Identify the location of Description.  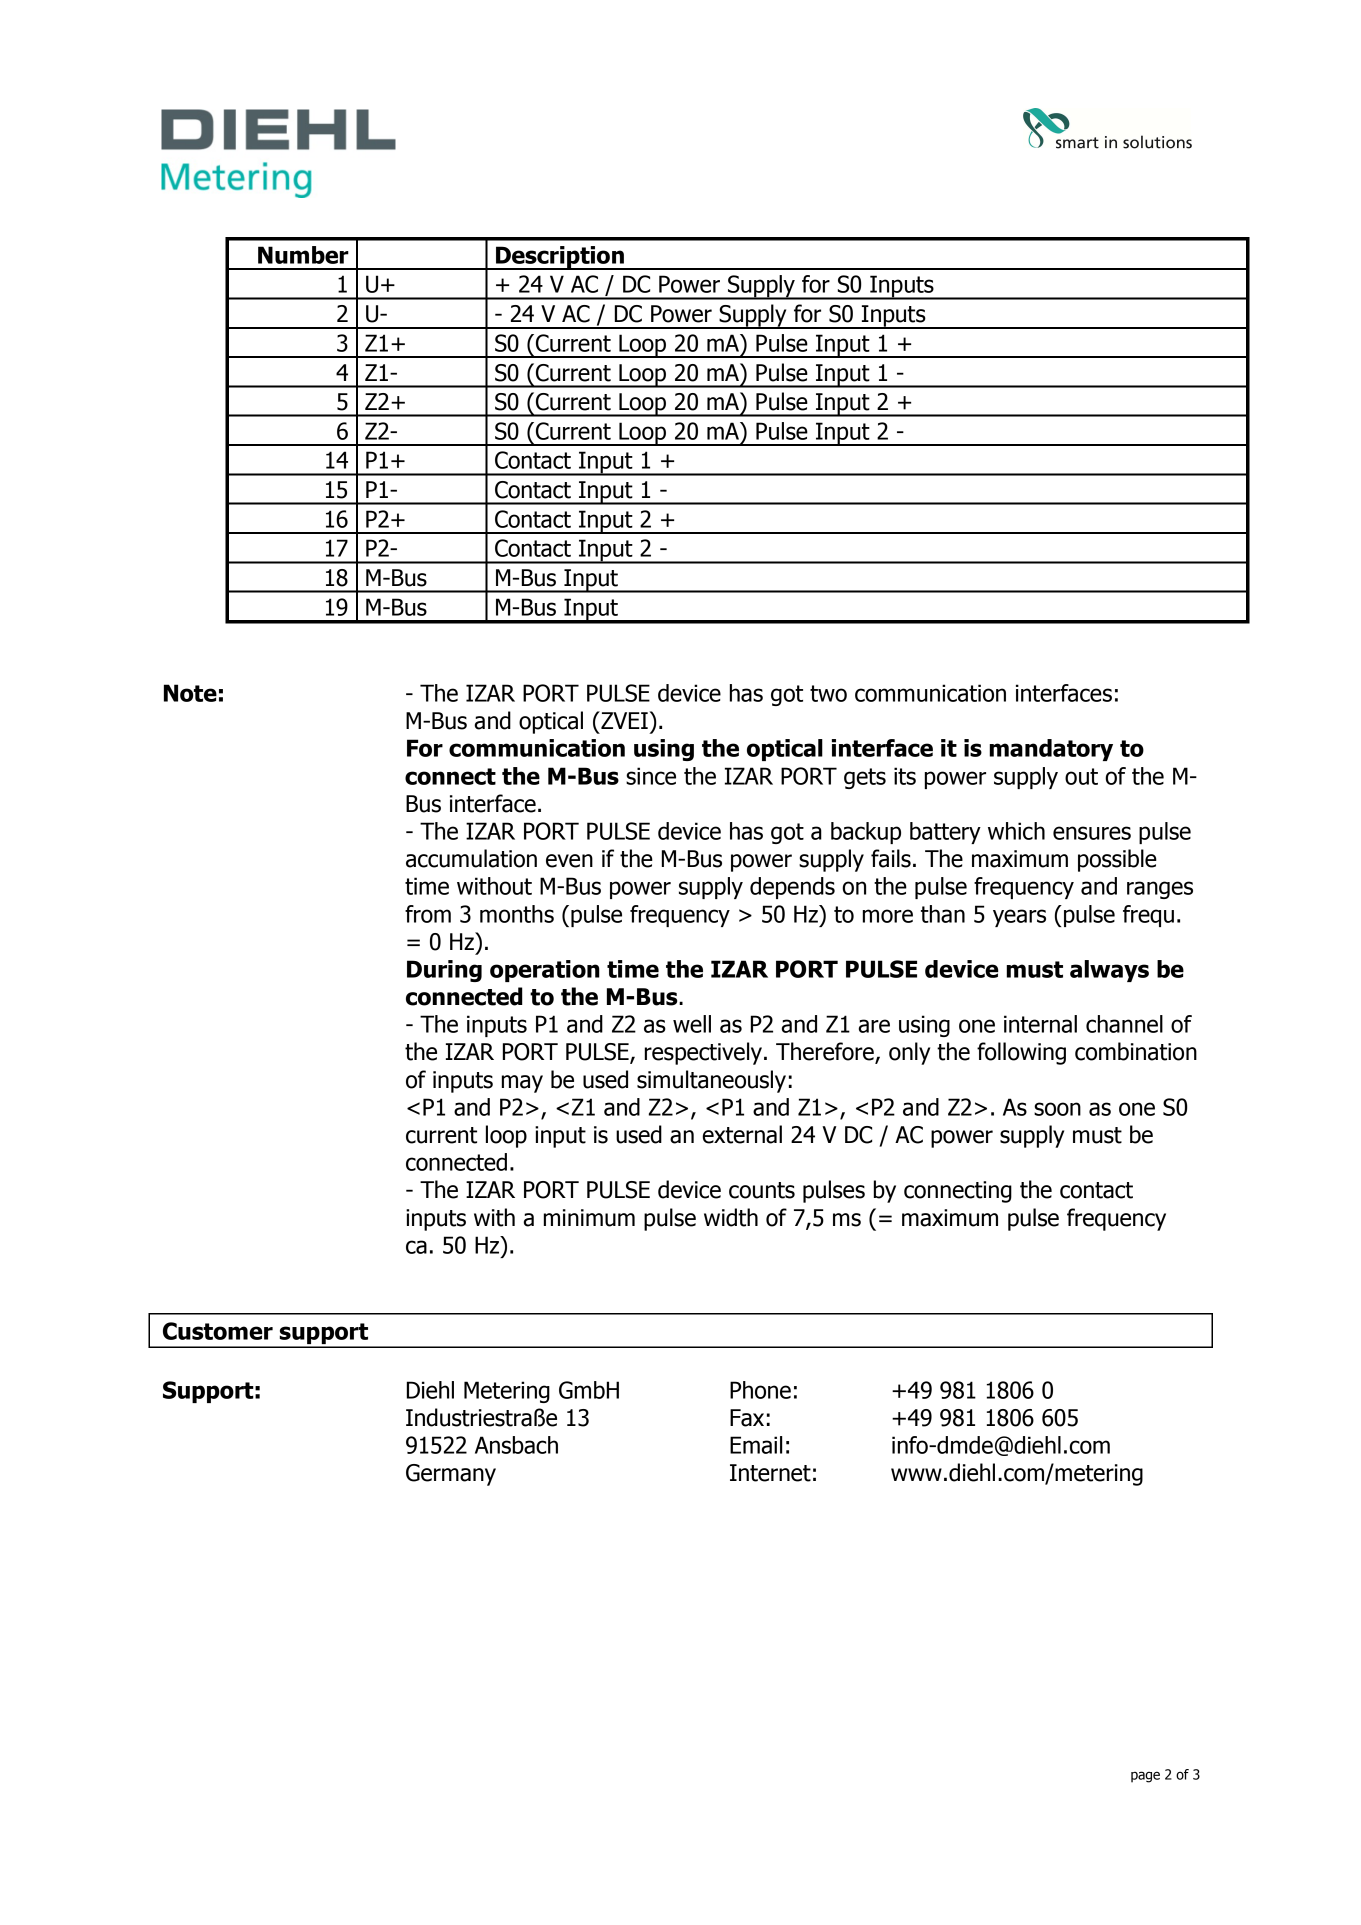
(560, 258).
